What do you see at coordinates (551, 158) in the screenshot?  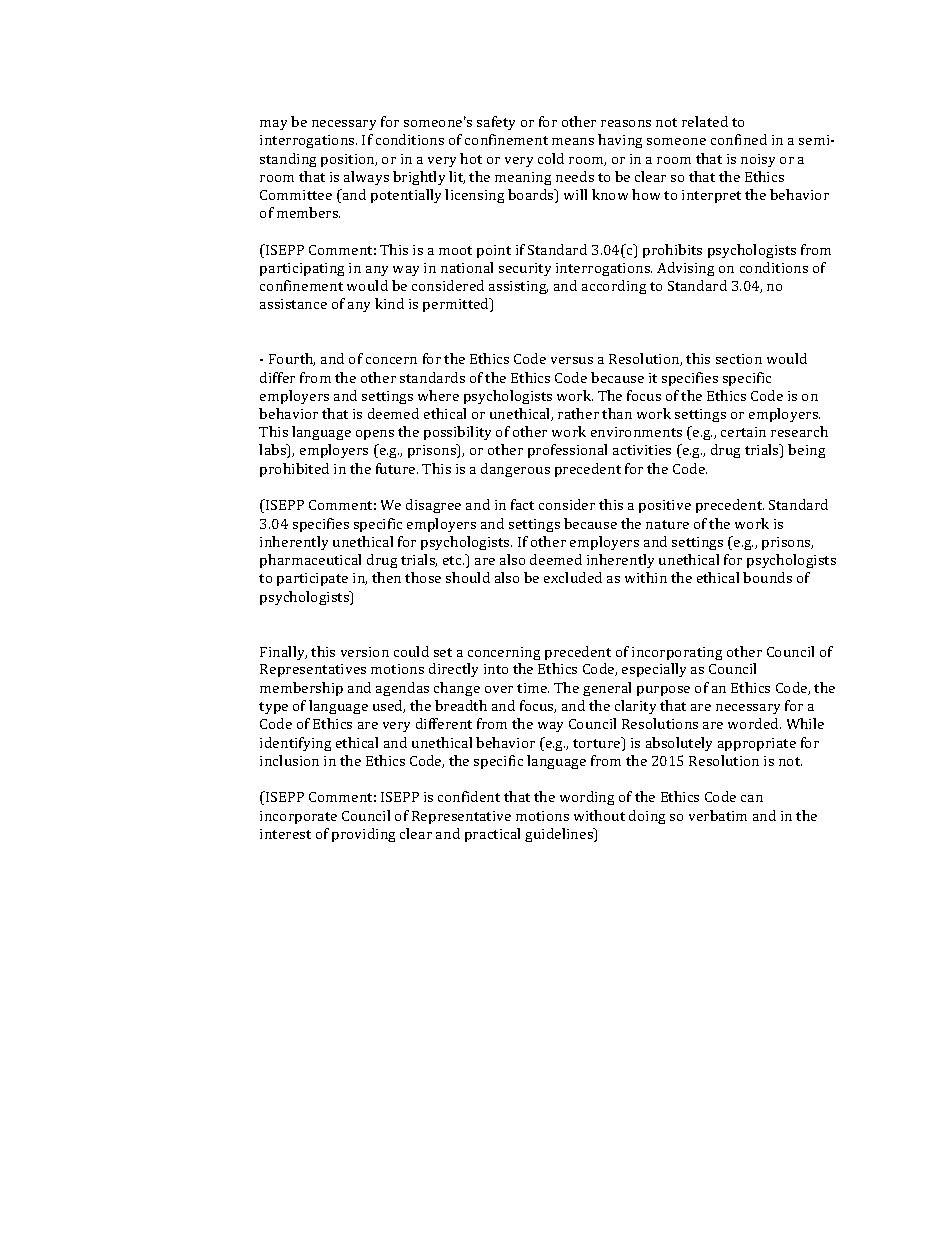 I see `cold` at bounding box center [551, 158].
